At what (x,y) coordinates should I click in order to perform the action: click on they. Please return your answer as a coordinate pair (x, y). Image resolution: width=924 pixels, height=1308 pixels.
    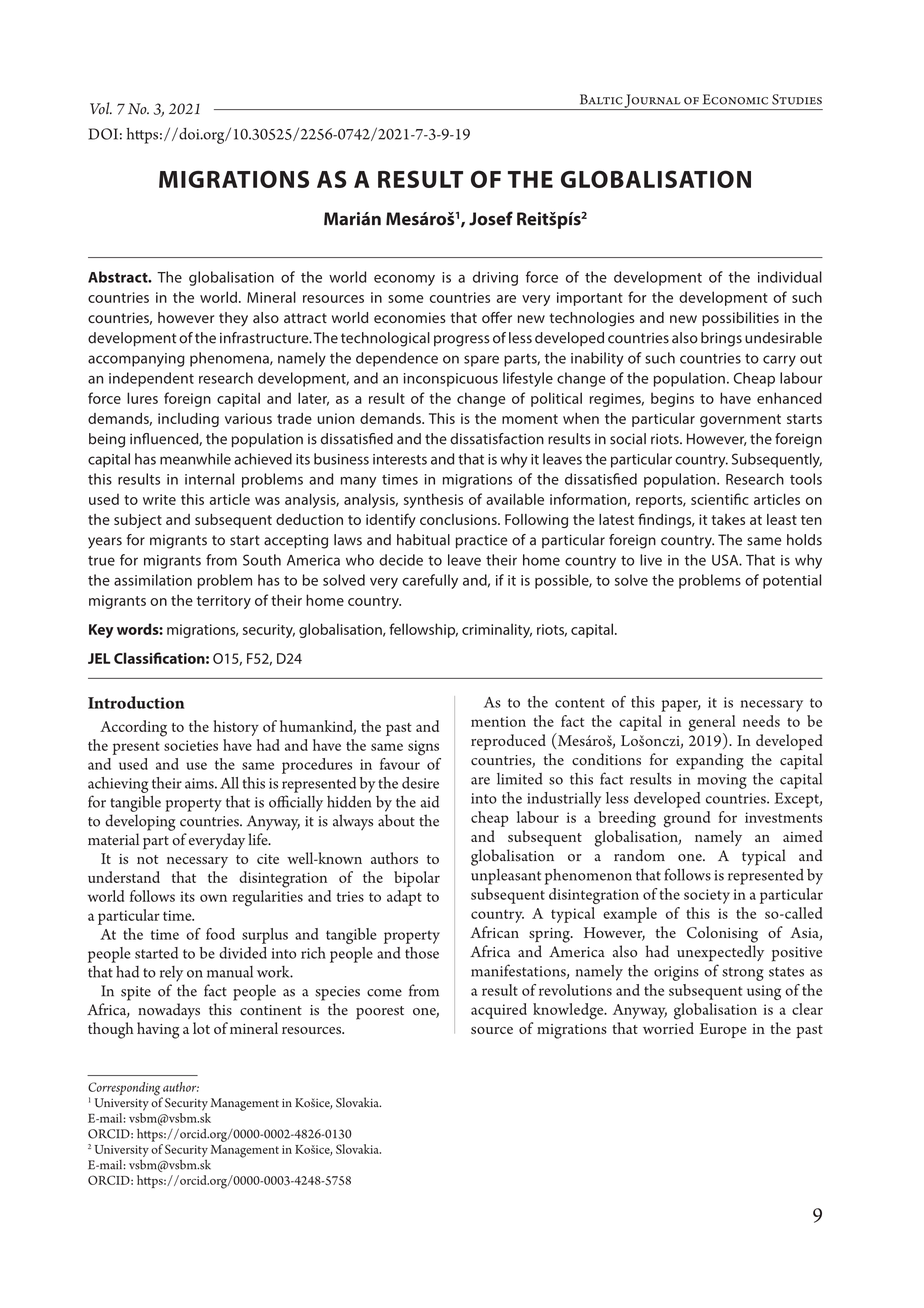
    Looking at the image, I should click on (233, 319).
